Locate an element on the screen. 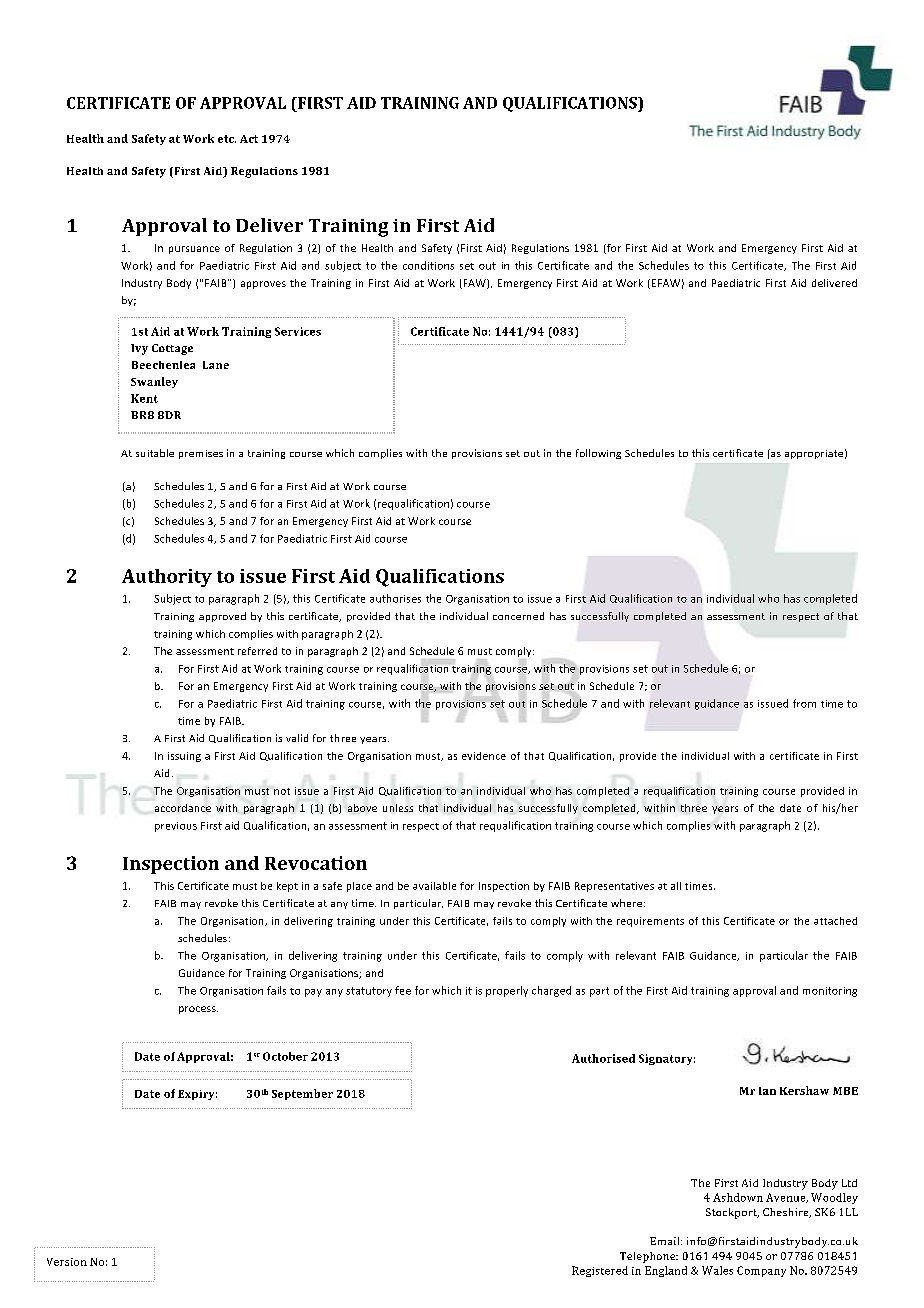 This screenshot has width=924, height=1308. Version is located at coordinates (67, 1262).
